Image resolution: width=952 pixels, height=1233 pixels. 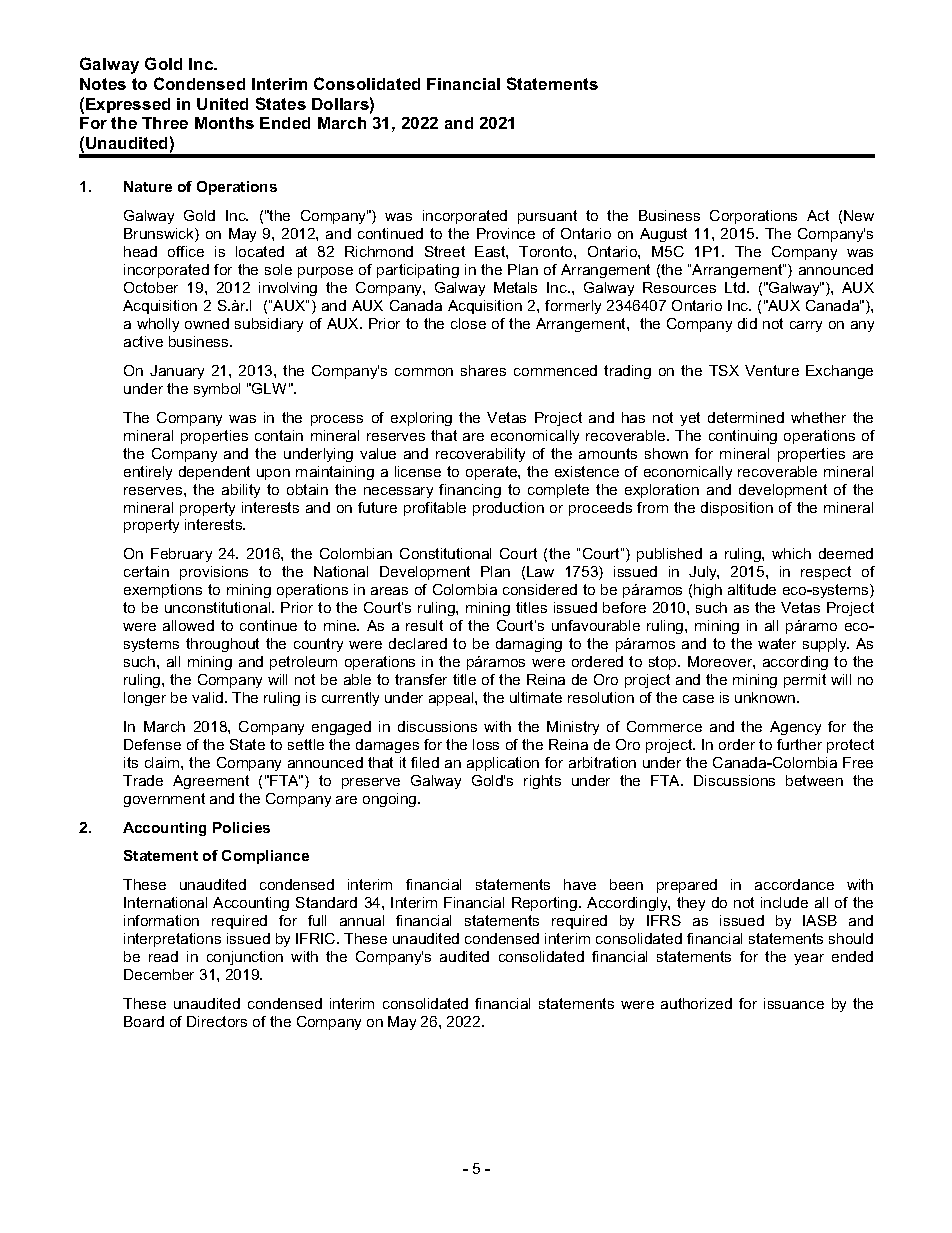 I want to click on pursuant, so click(x=547, y=217).
